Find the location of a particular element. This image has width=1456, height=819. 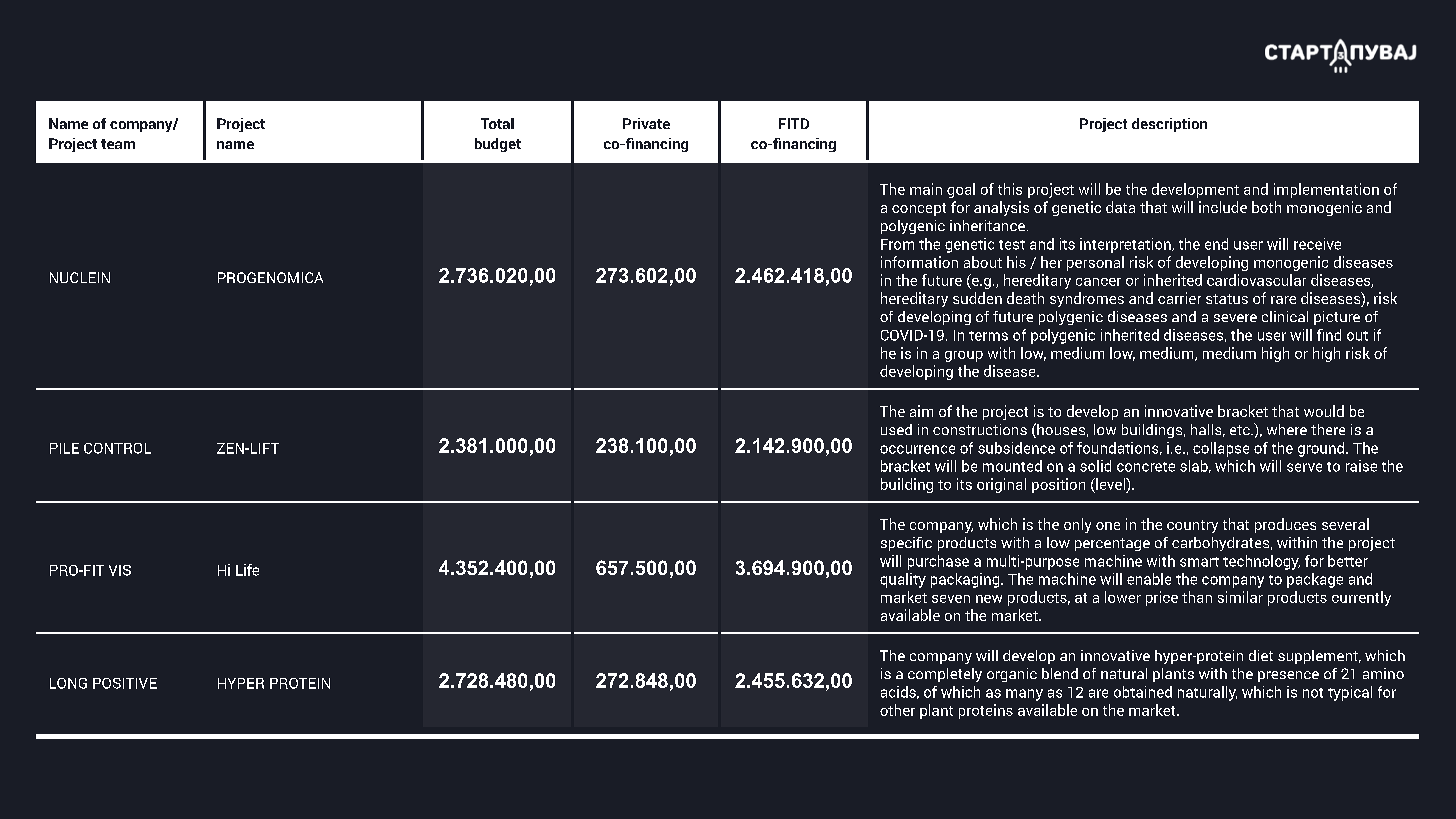

Private is located at coordinates (646, 123).
